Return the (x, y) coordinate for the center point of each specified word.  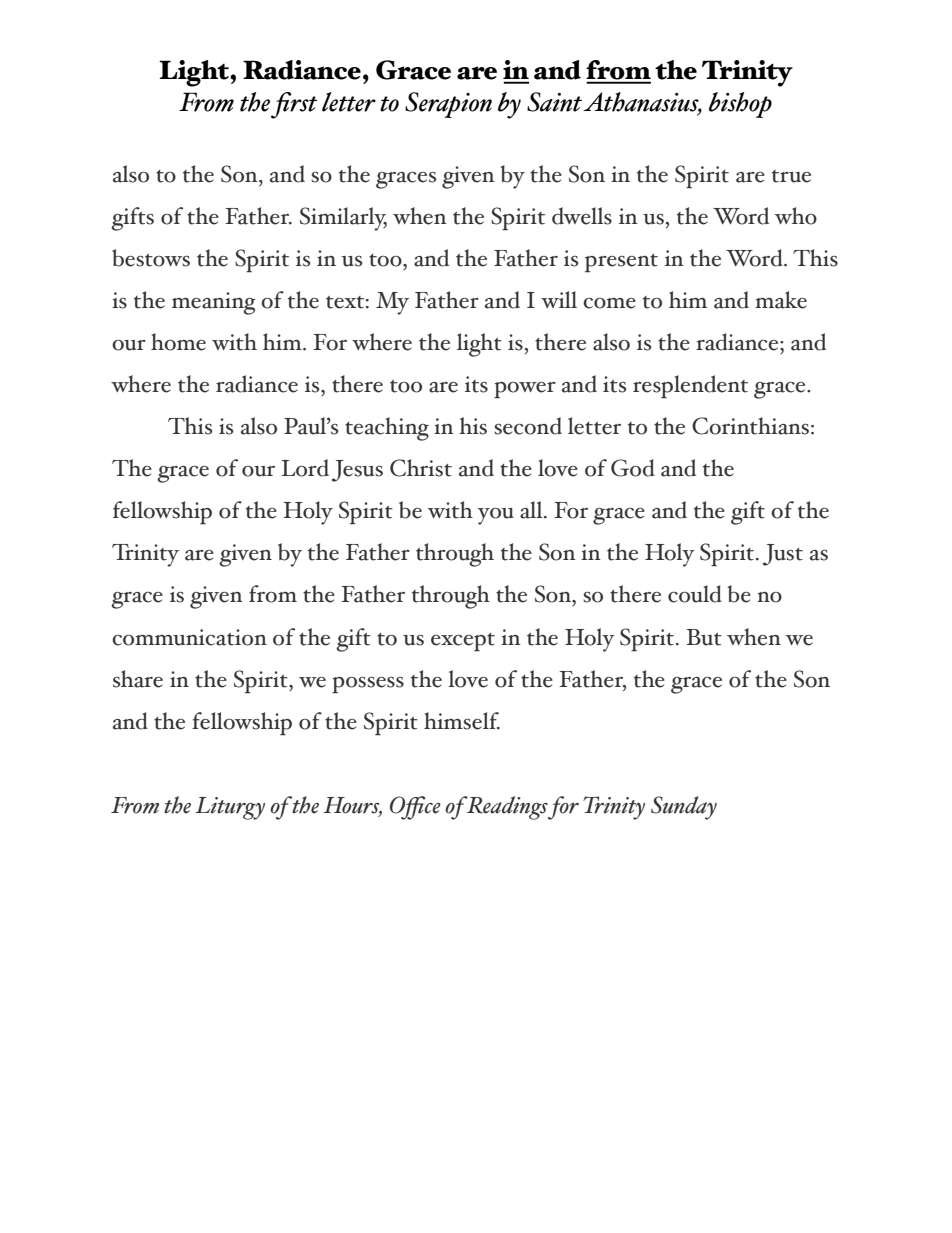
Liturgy (230, 808)
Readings (506, 808)
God (633, 468)
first (294, 105)
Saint (554, 102)
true (791, 176)
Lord (305, 468)
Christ (421, 468)
